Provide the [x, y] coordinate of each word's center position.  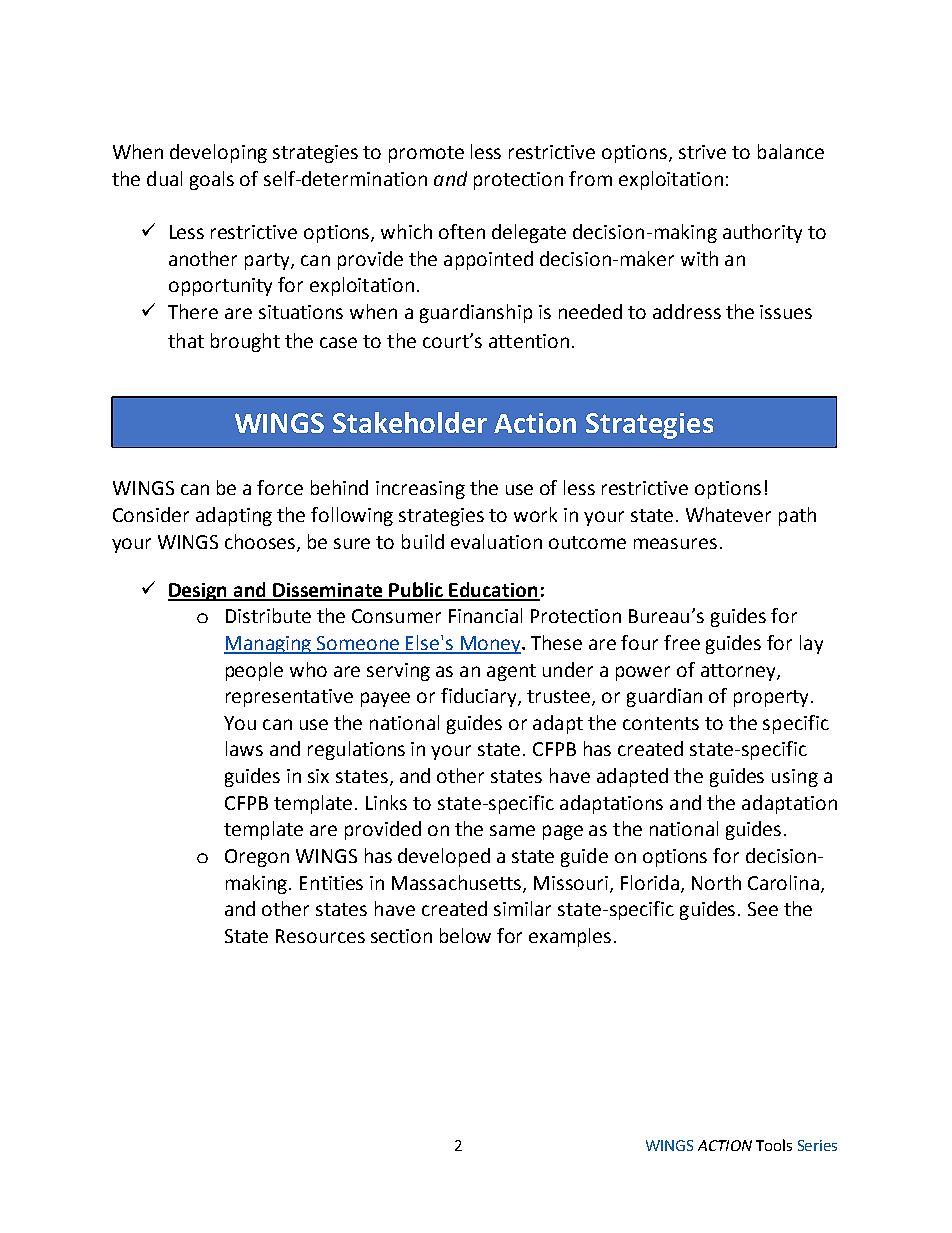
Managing [269, 645]
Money [490, 645]
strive [702, 152]
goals [212, 180]
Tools [774, 1145]
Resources [320, 936]
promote [426, 154]
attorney [739, 672]
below [465, 935]
